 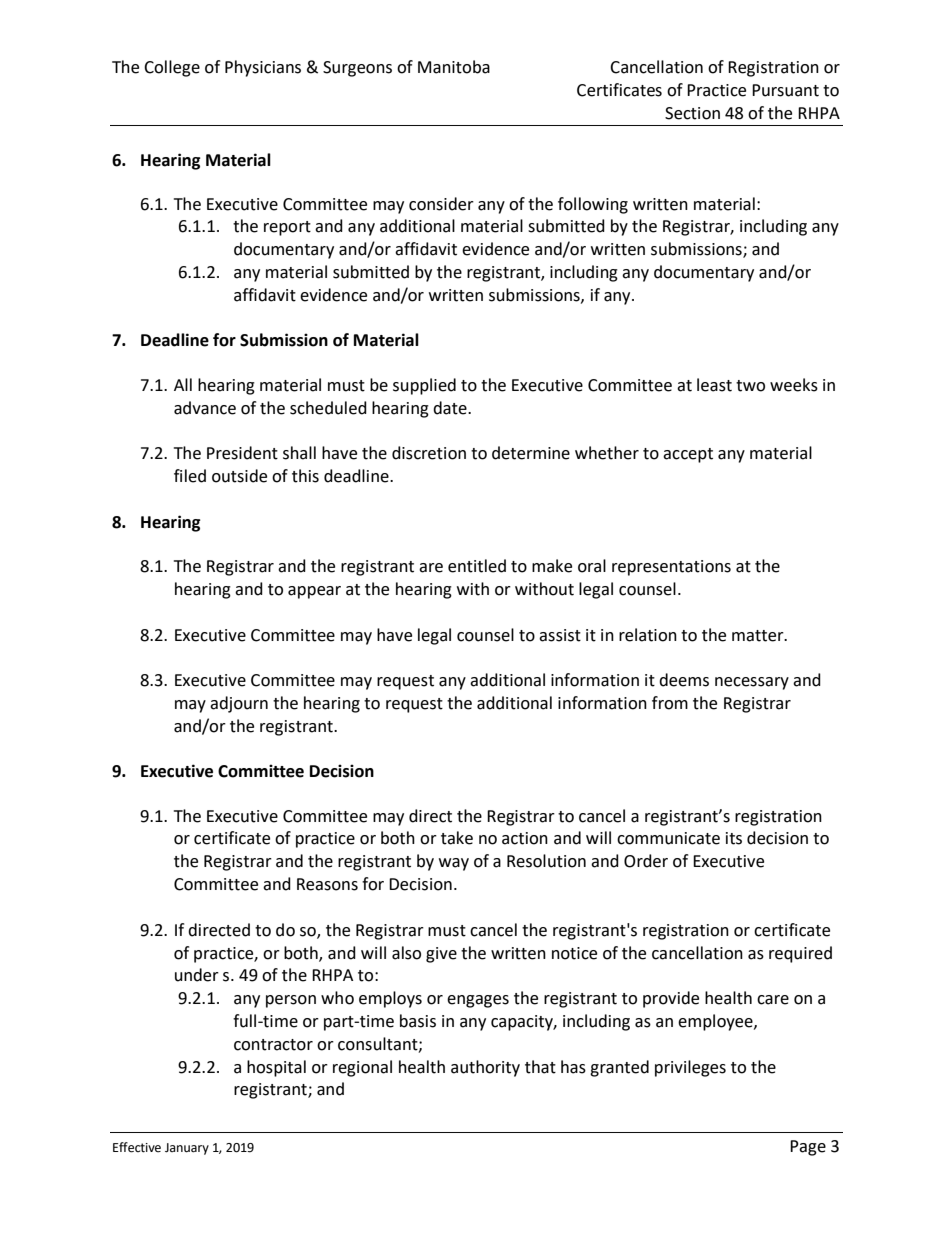 I want to click on January, so click(x=187, y=1149).
